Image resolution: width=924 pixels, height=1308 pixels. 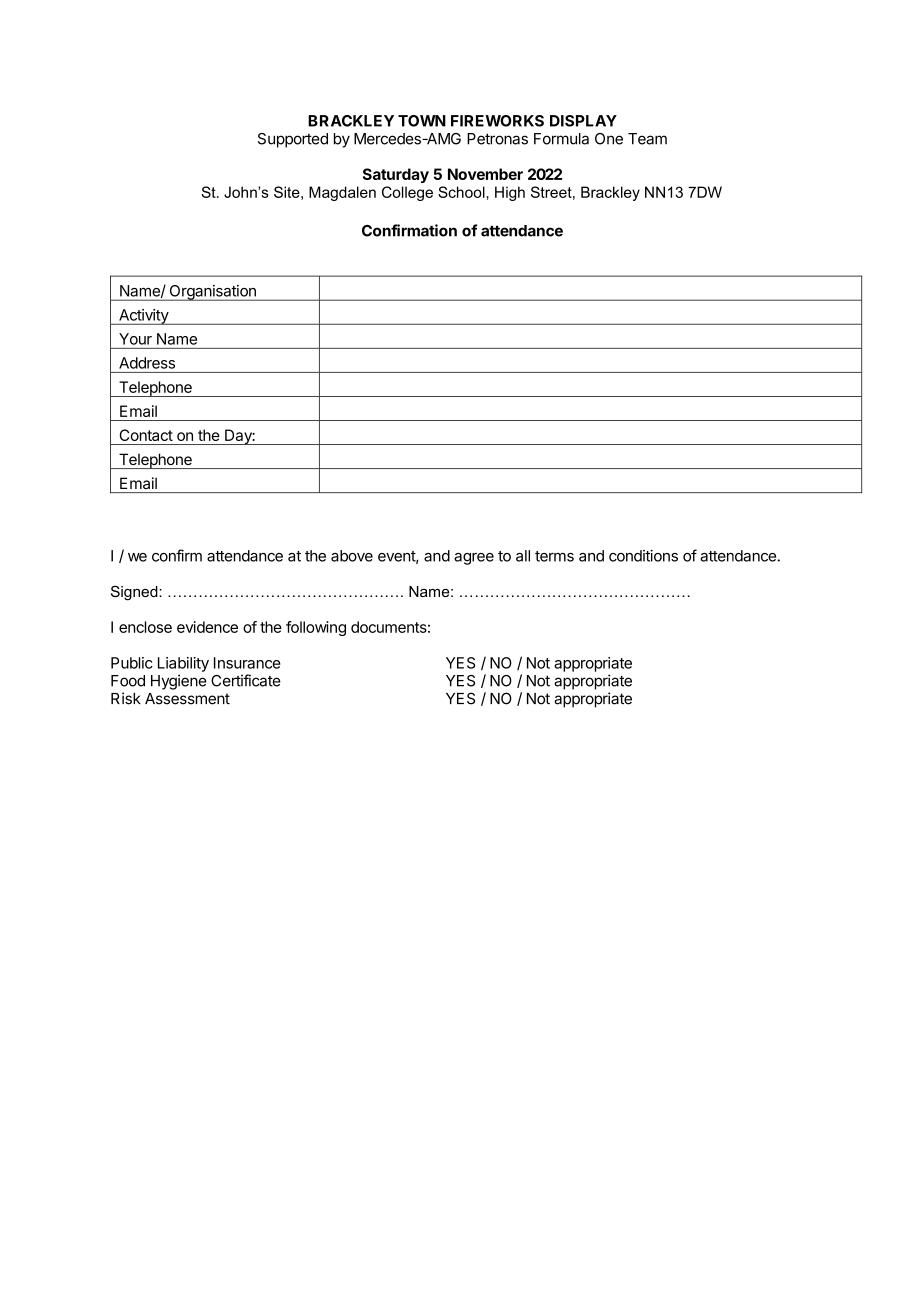 What do you see at coordinates (293, 140) in the screenshot?
I see `Supported` at bounding box center [293, 140].
